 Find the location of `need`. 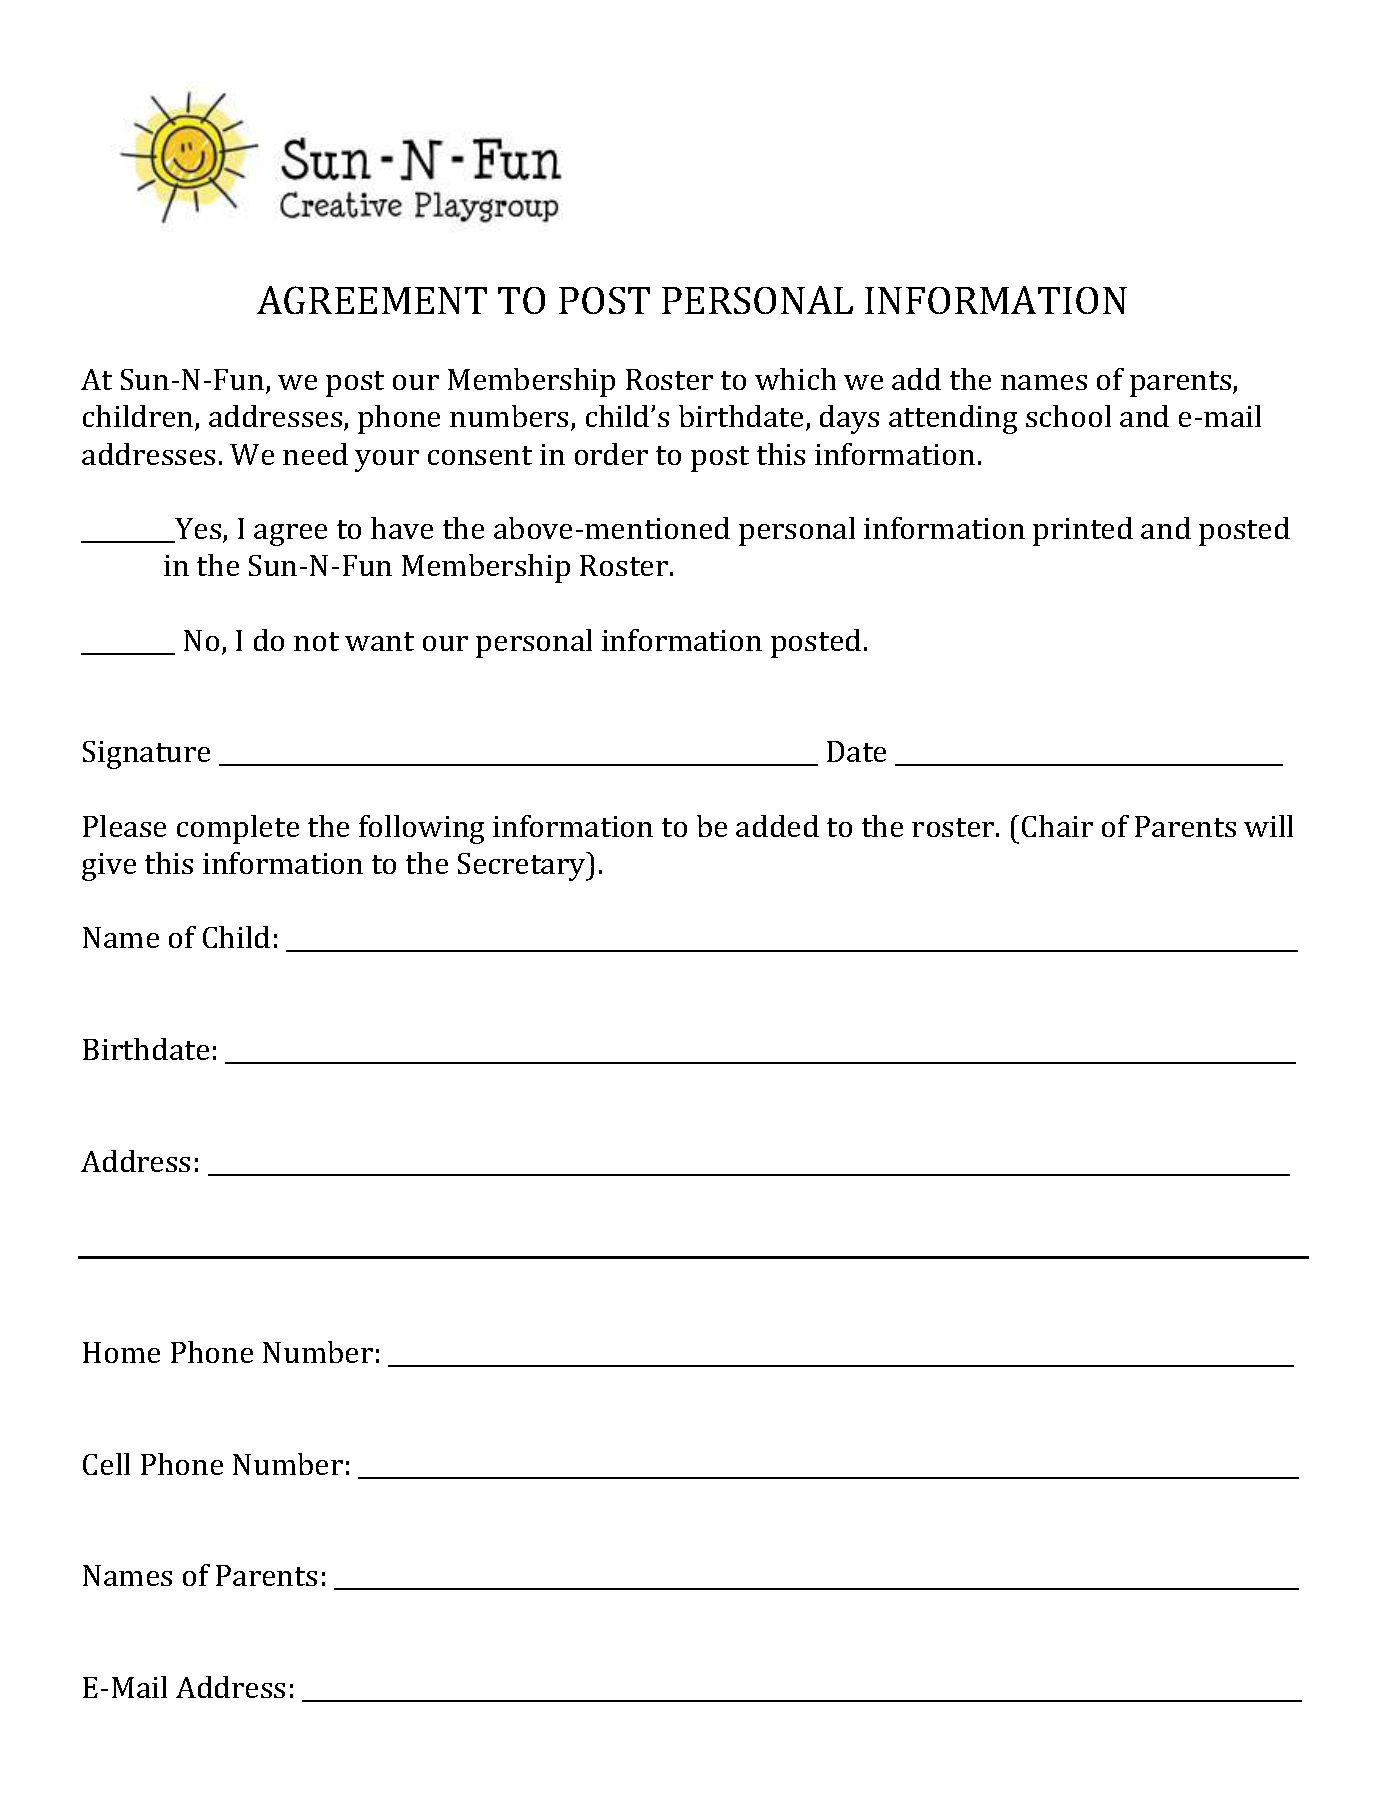

need is located at coordinates (315, 454).
